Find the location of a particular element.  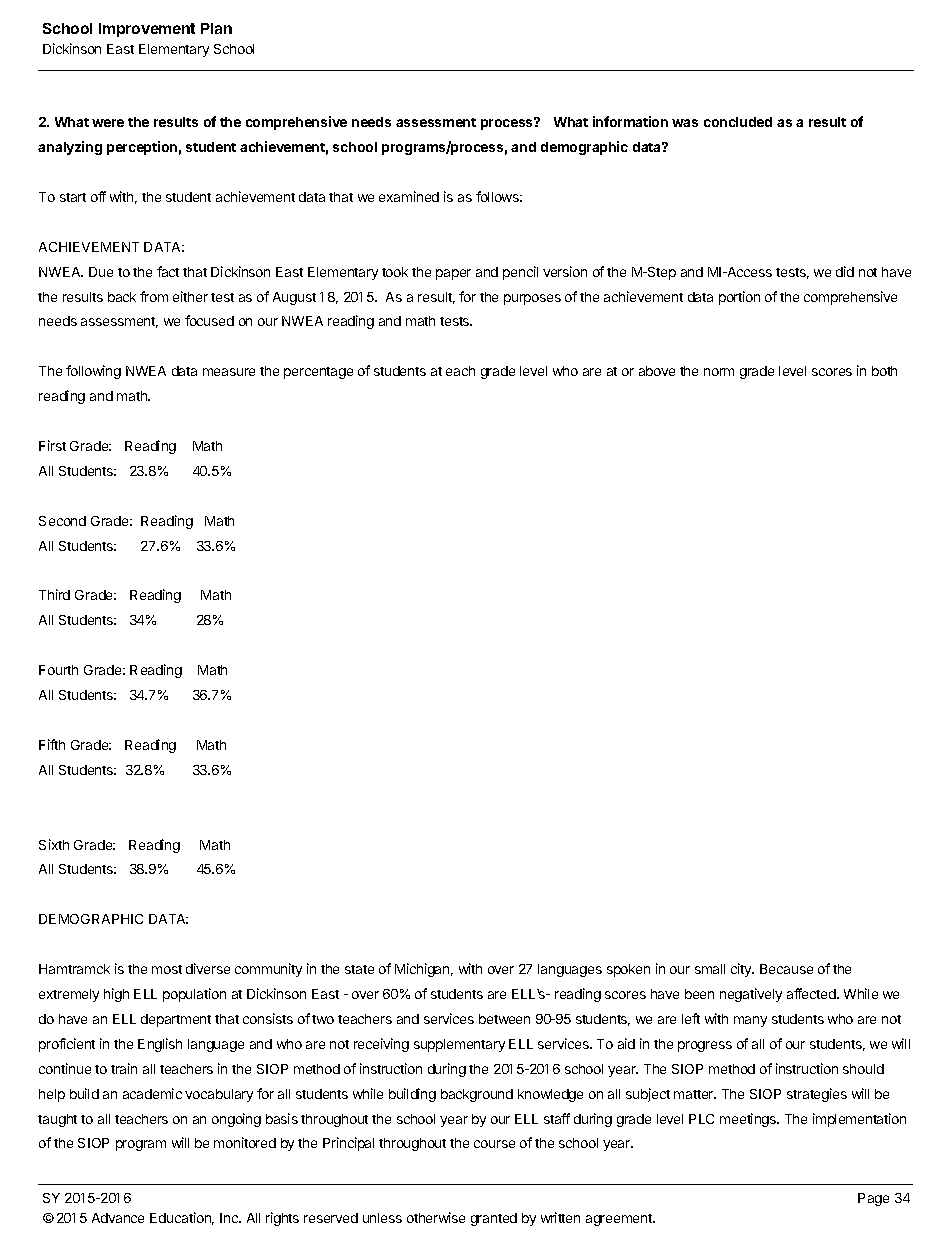

norm is located at coordinates (719, 372).
